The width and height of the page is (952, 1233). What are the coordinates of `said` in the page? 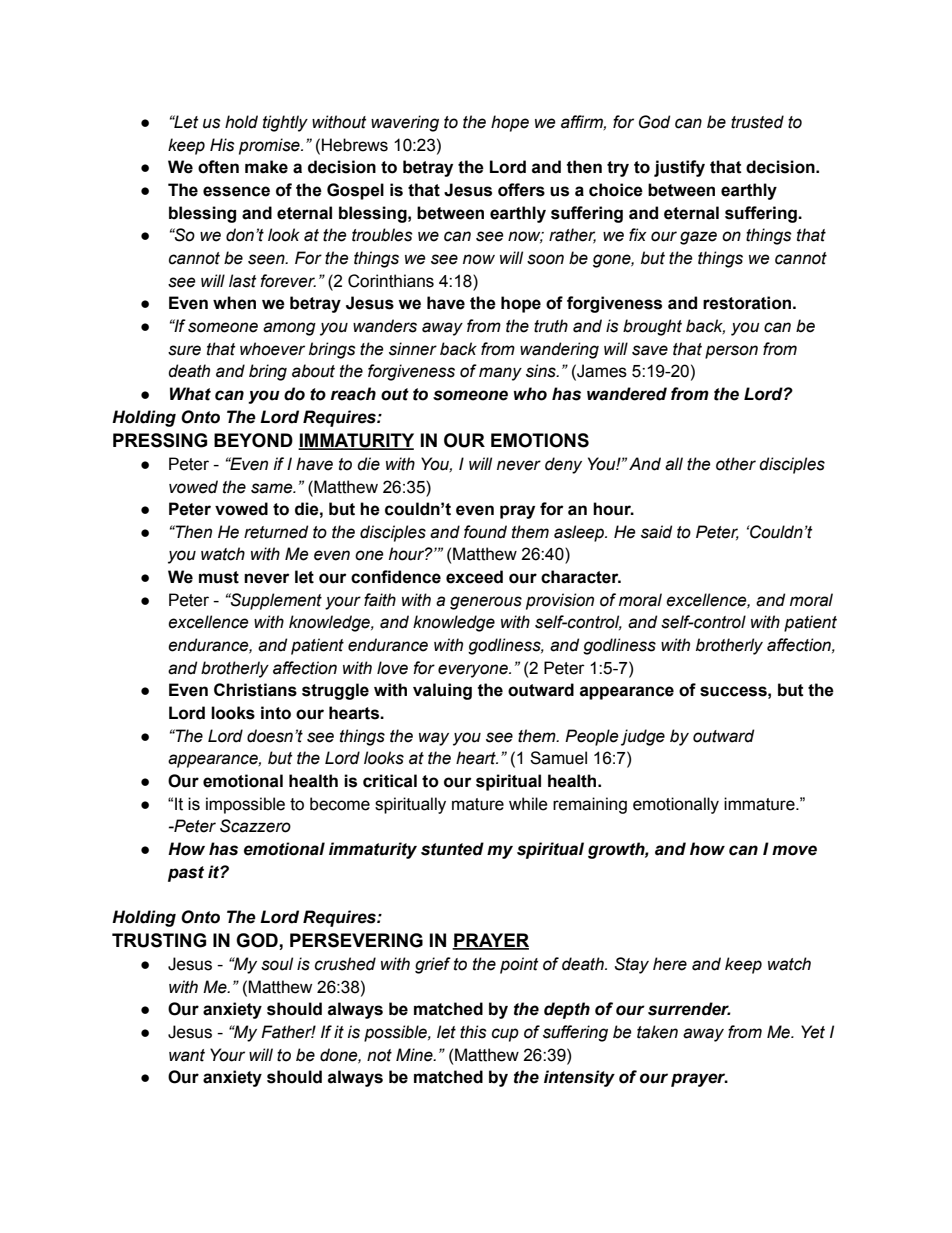 It's located at (656, 532).
